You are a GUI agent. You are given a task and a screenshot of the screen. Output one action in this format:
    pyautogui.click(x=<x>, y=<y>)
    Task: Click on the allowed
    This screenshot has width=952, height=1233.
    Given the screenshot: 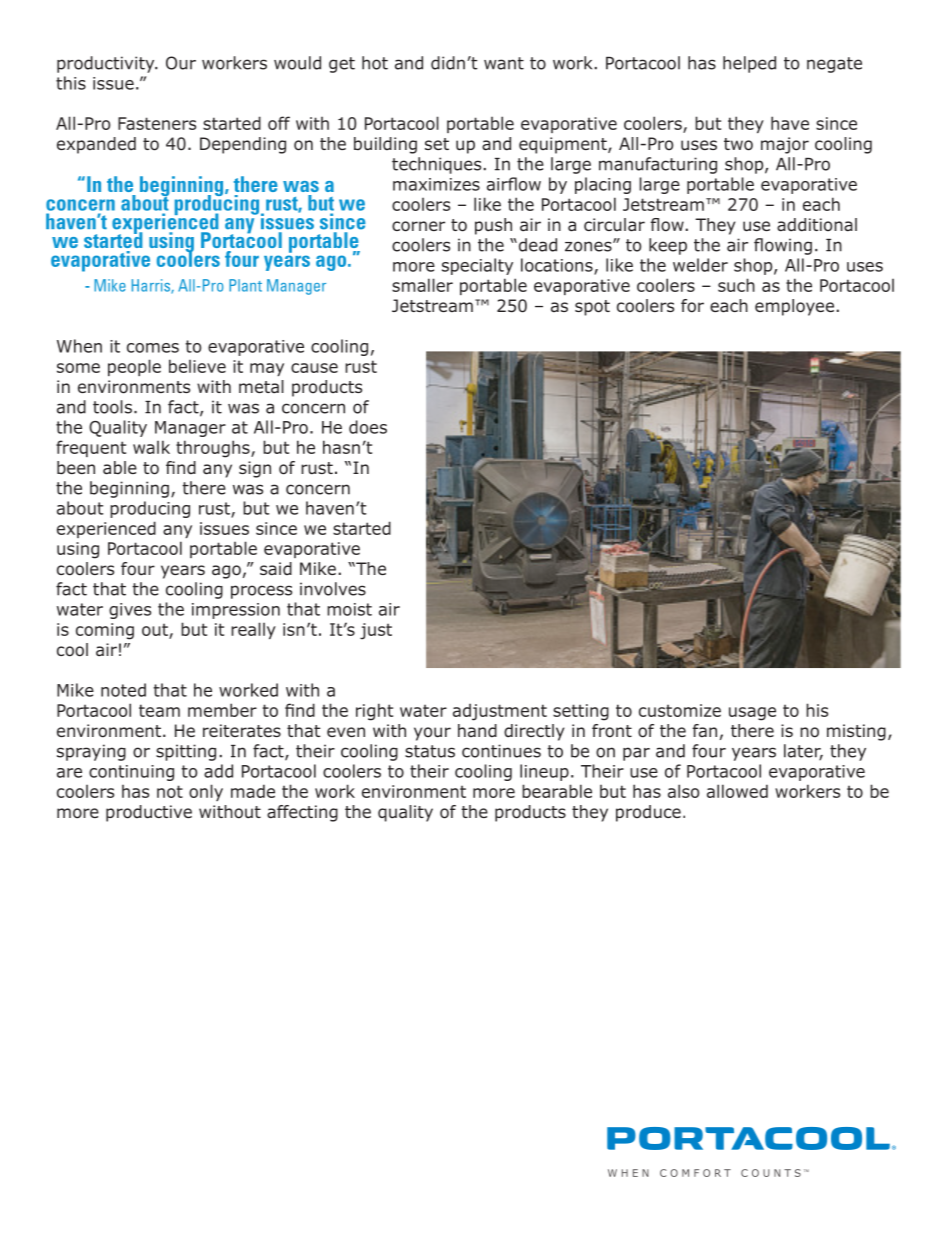 What is the action you would take?
    pyautogui.click(x=737, y=791)
